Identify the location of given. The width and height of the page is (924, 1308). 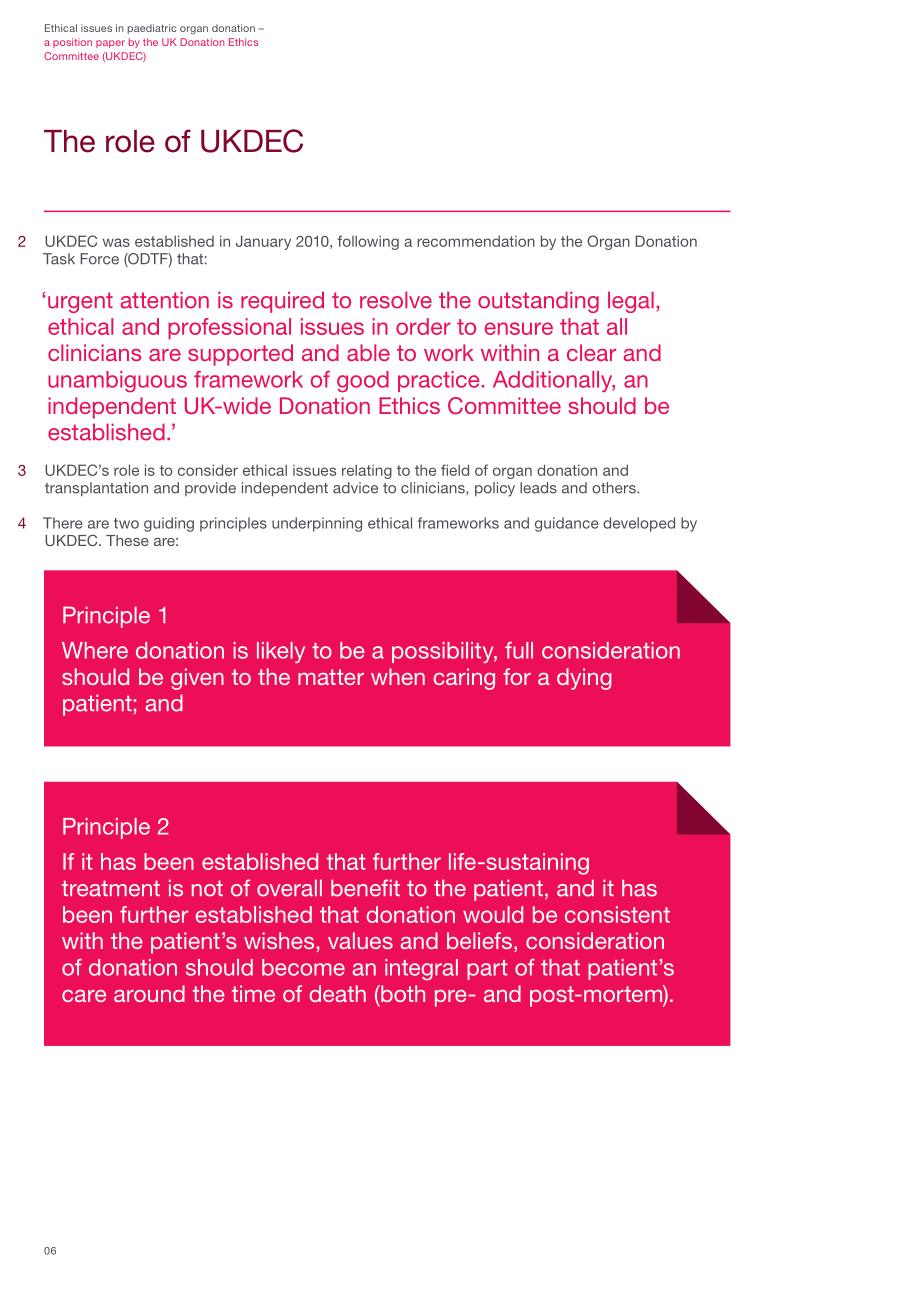
(197, 679).
